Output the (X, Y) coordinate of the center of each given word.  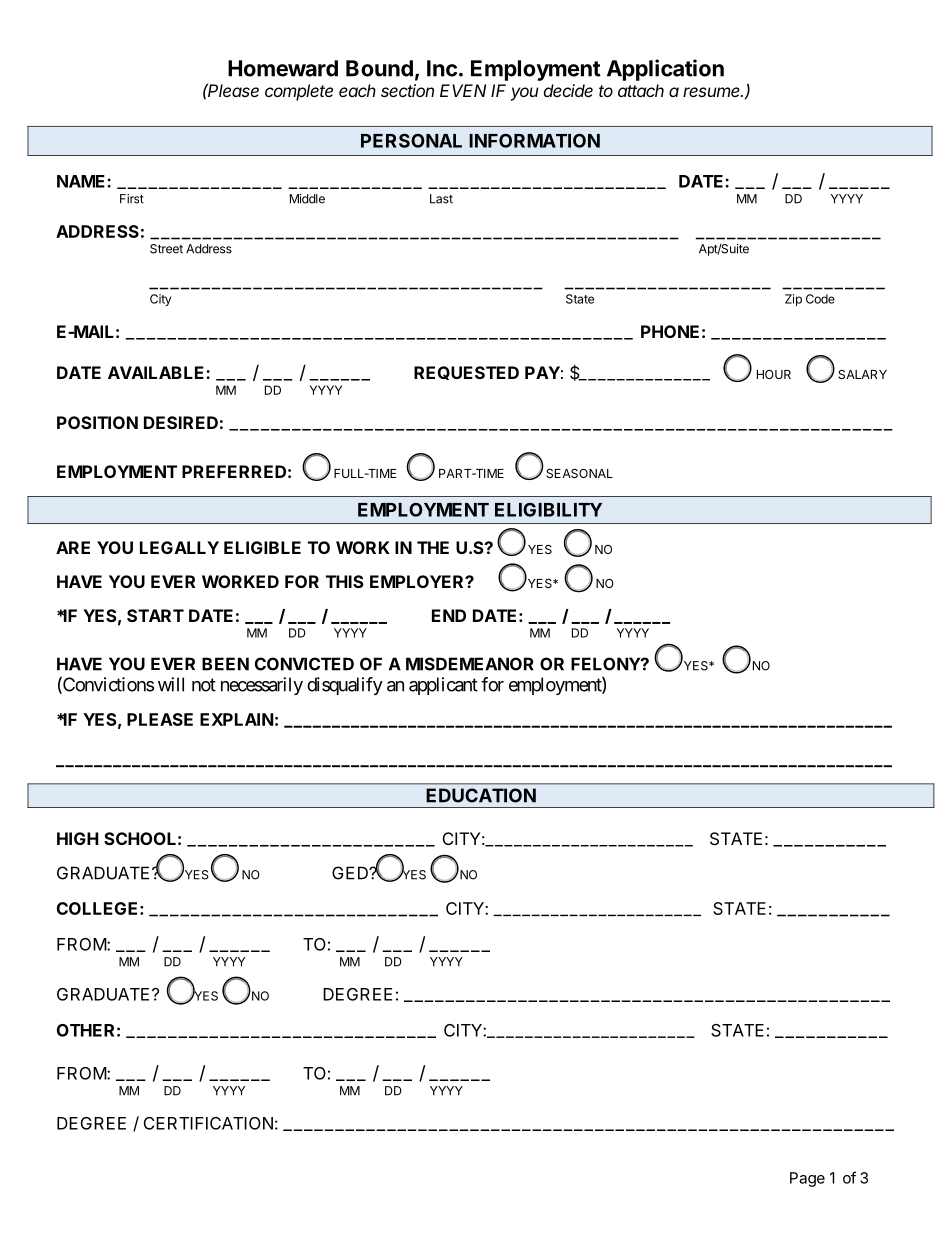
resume (713, 92)
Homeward (283, 68)
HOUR (774, 374)
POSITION (97, 422)
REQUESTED (466, 373)
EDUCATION (481, 795)
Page (807, 1179)
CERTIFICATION (208, 1123)
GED (351, 873)
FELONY (606, 664)
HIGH (78, 838)
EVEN (463, 90)
